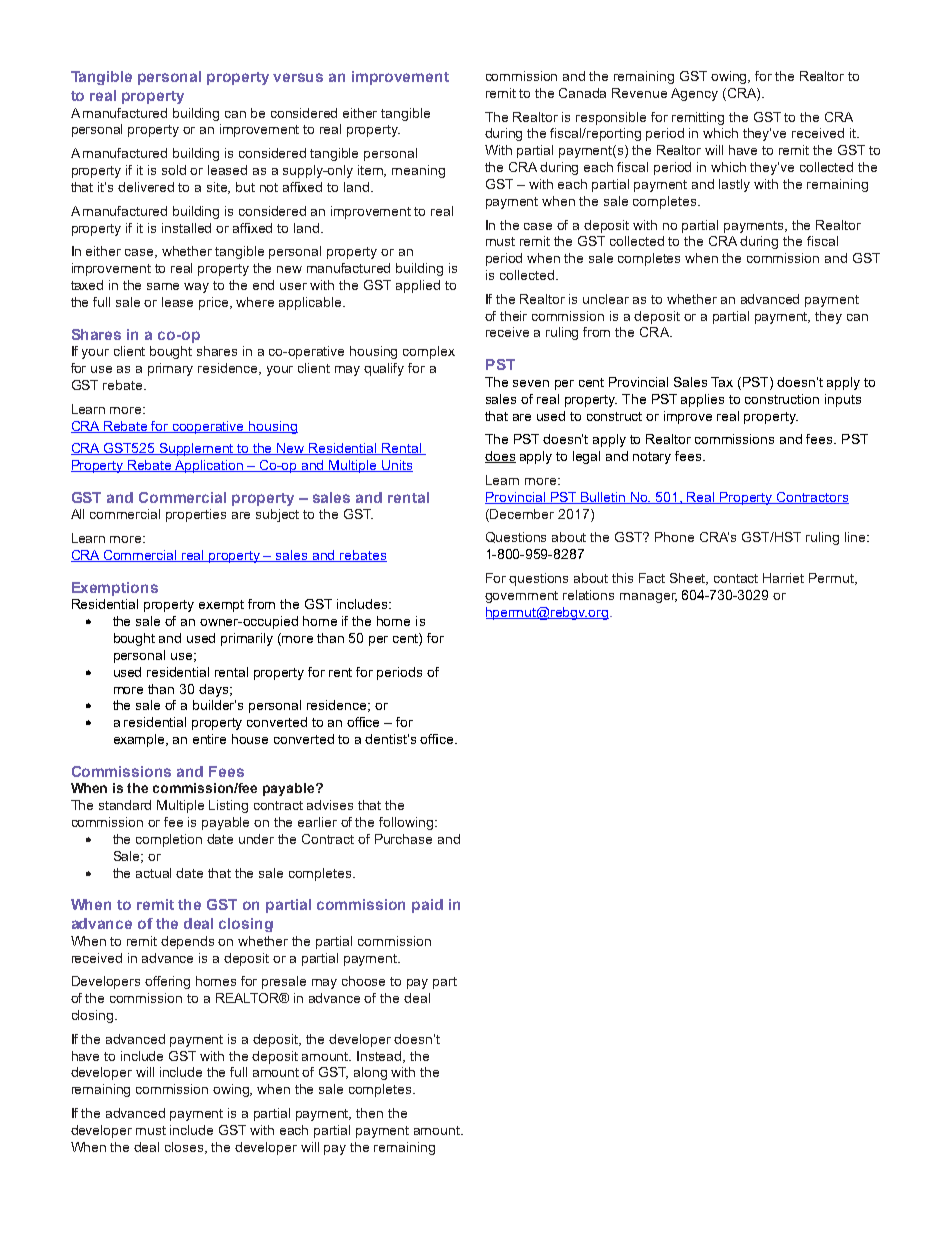  What do you see at coordinates (186, 1148) in the document?
I see `closes` at bounding box center [186, 1148].
